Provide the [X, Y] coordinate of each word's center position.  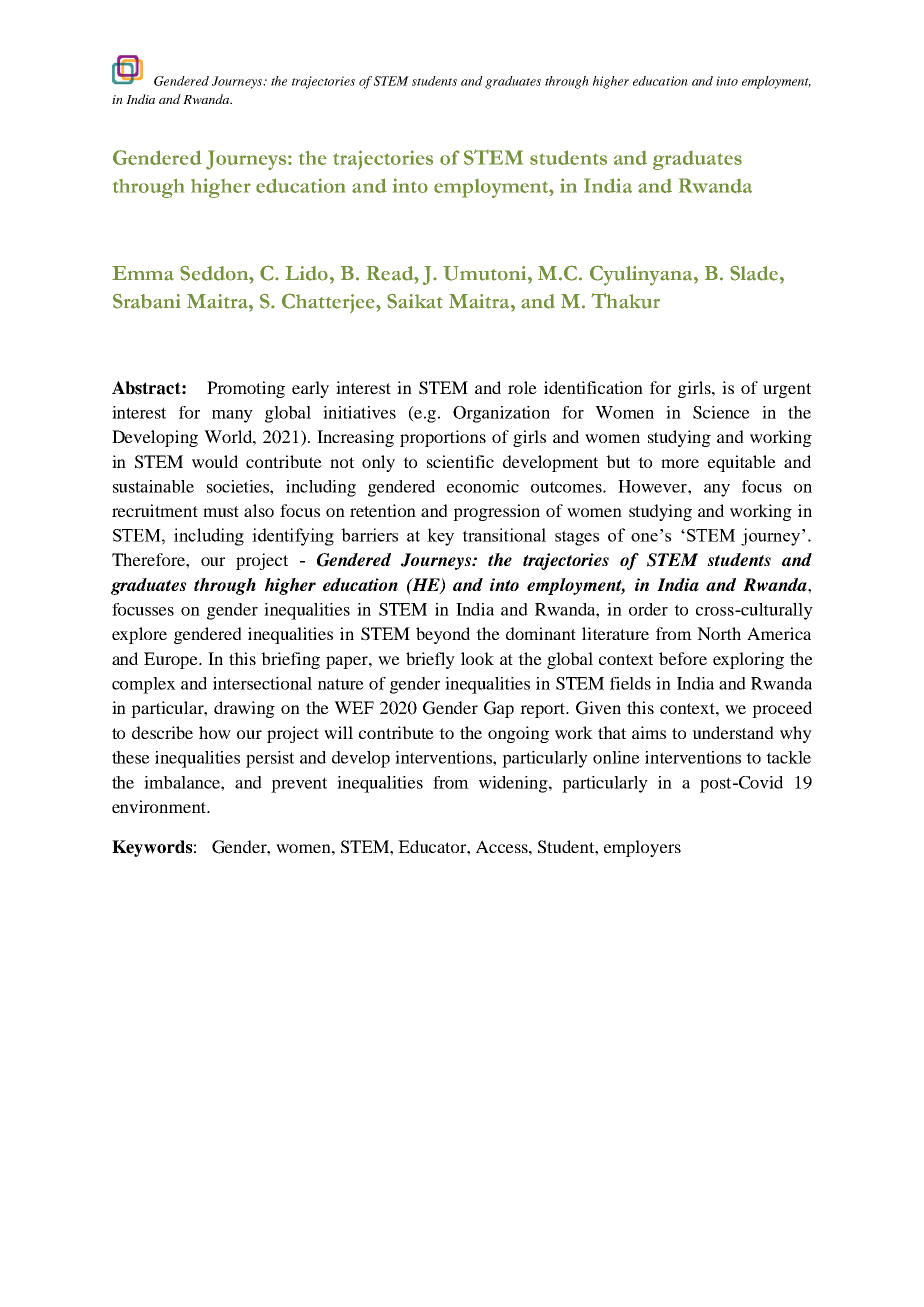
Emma [143, 273]
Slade [755, 273]
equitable [742, 463]
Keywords [152, 848]
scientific [460, 461]
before [683, 658]
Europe [172, 660]
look [477, 658]
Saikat [415, 301]
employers [642, 848]
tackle [788, 757]
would [215, 461]
